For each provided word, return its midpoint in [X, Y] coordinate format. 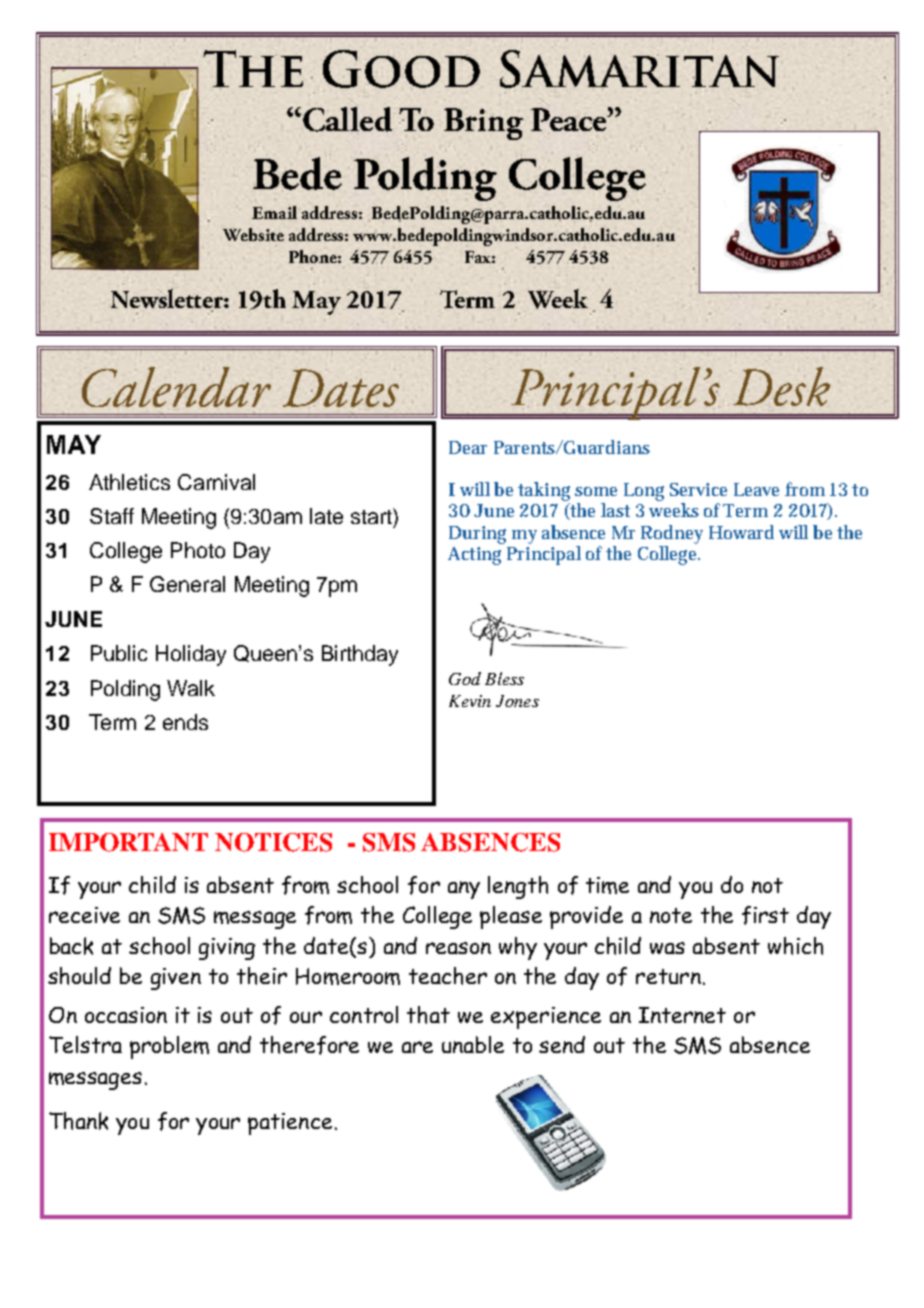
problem [169, 1047]
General [187, 584]
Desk [781, 386]
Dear [468, 447]
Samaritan [639, 69]
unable [473, 1044]
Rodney [672, 534]
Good [401, 69]
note [671, 915]
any [464, 890]
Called [347, 119]
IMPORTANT [128, 842]
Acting [474, 556]
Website [253, 234]
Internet [682, 1015]
